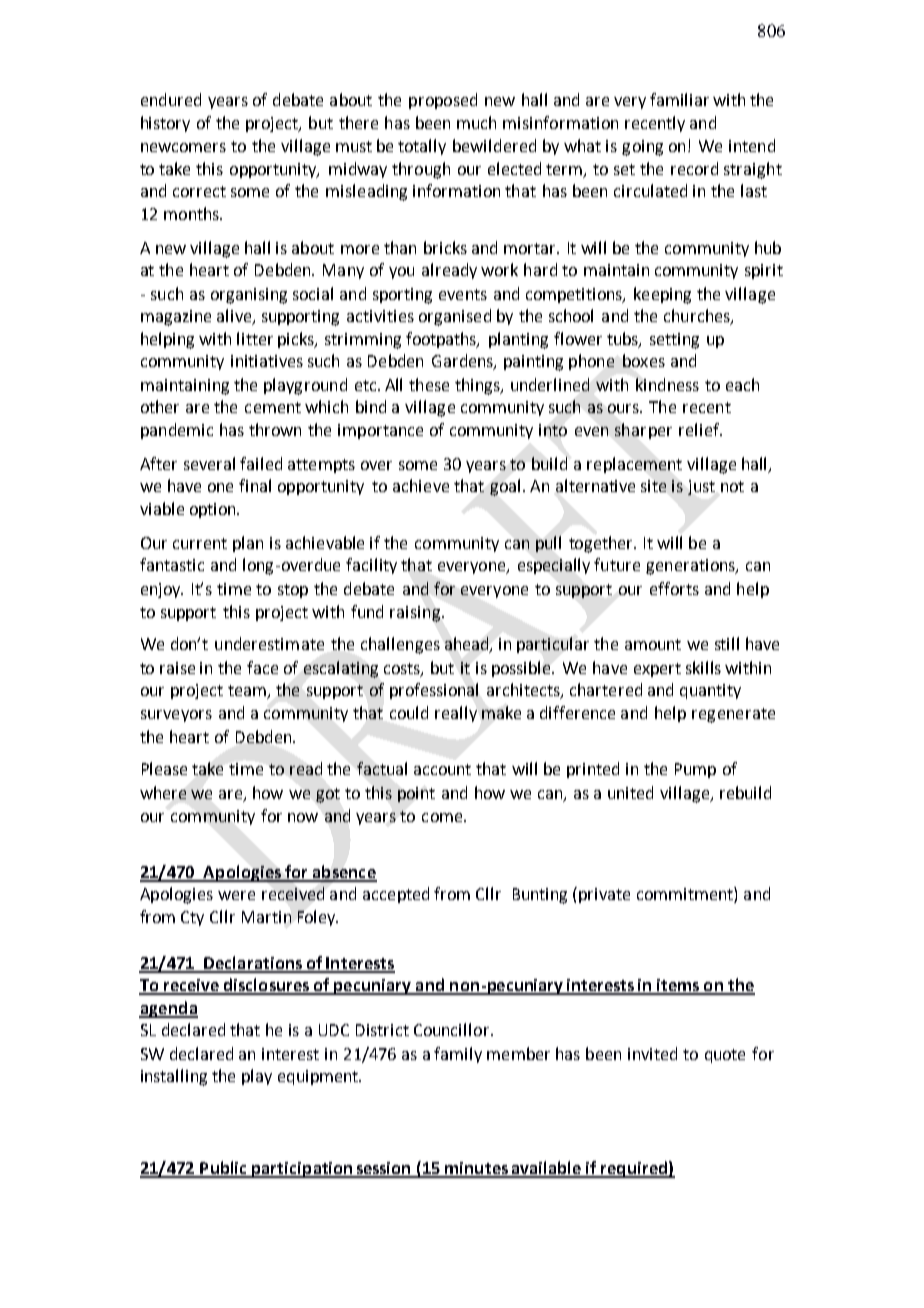 The height and width of the screenshot is (1308, 924). What do you see at coordinates (476, 122) in the screenshot?
I see `much` at bounding box center [476, 122].
